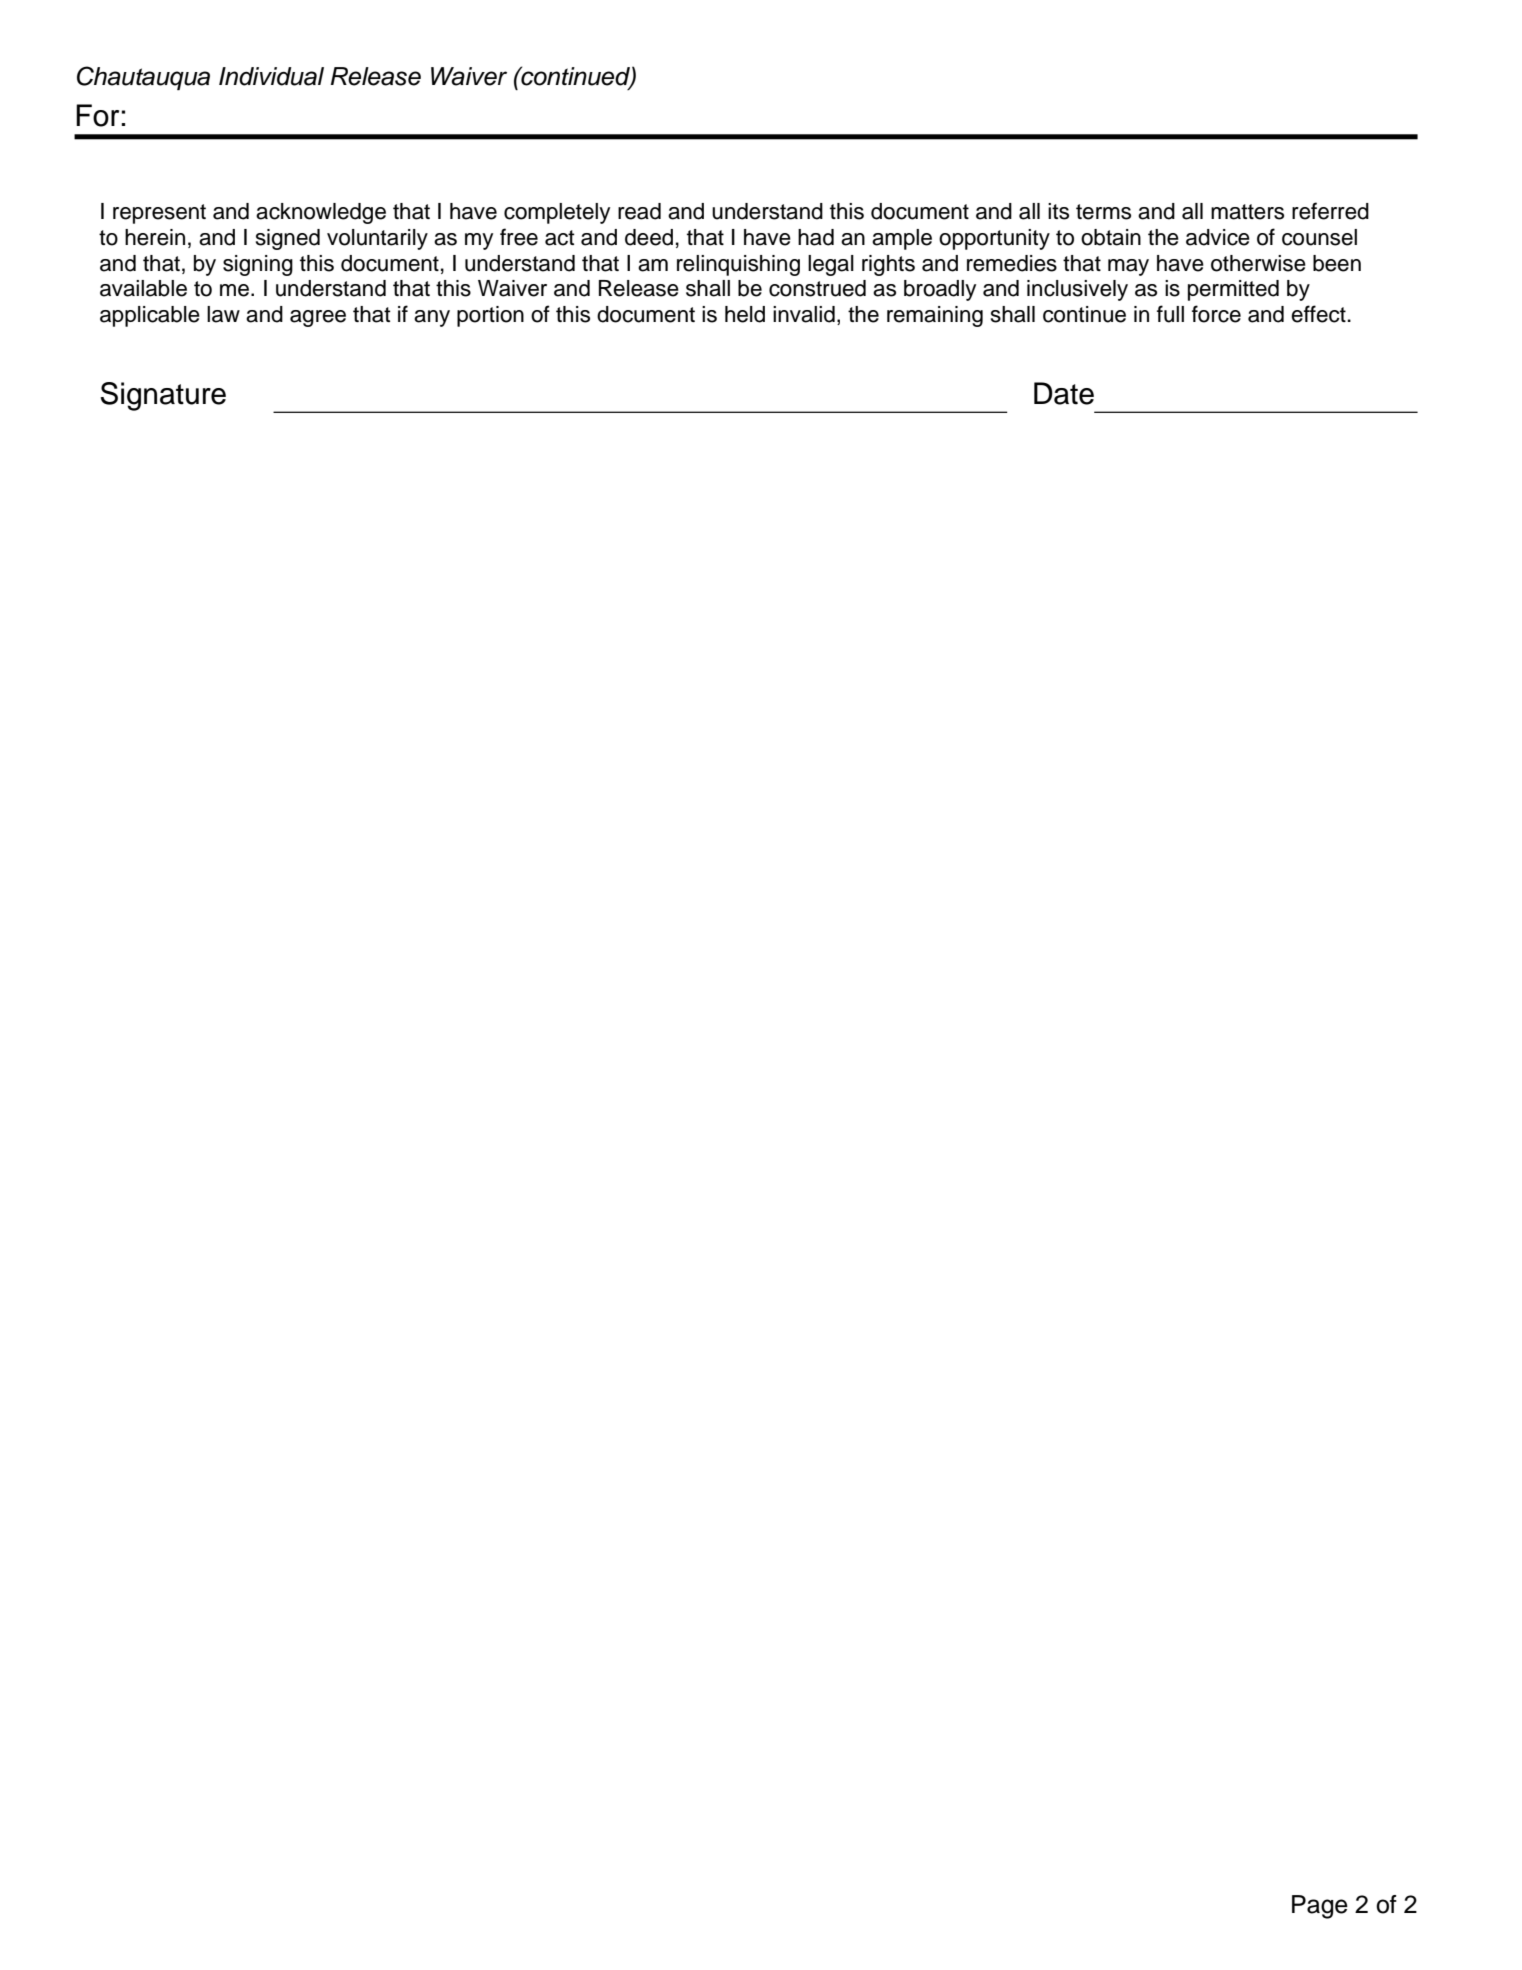 This screenshot has width=1522, height=1970. I want to click on read, so click(639, 211).
